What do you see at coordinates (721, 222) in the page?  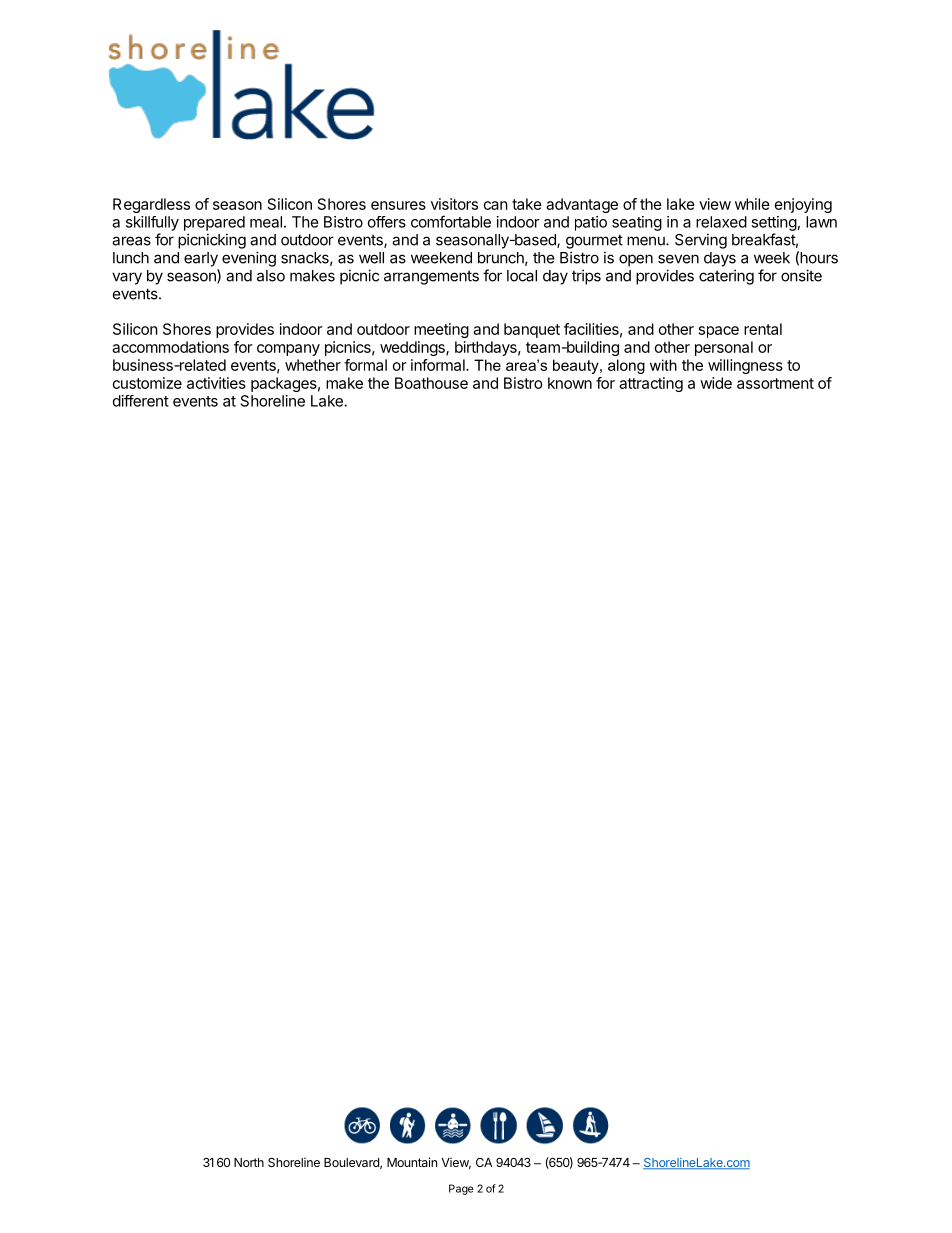 I see `relaxed` at bounding box center [721, 222].
